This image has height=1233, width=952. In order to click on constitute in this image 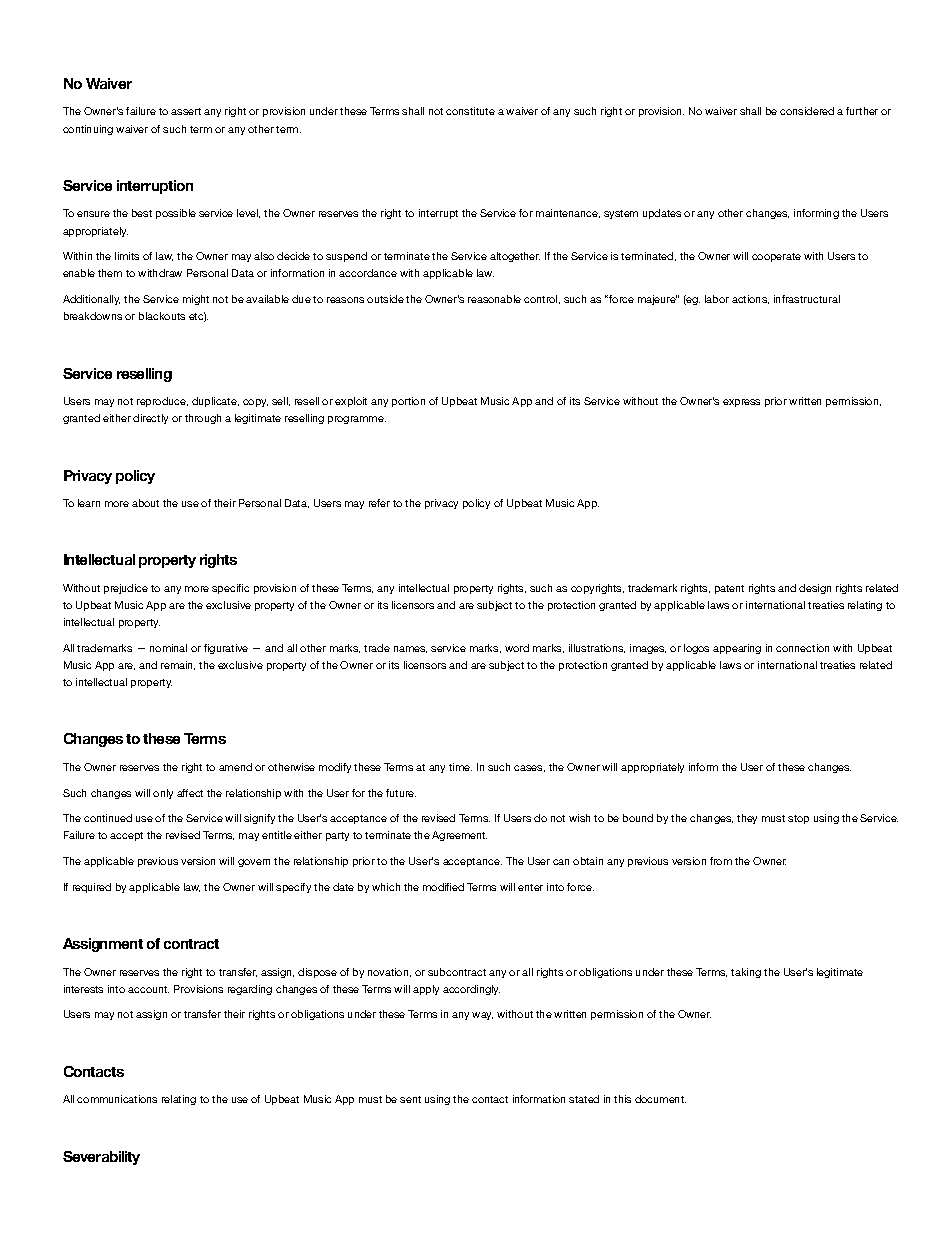, I will do `click(470, 111)`.
